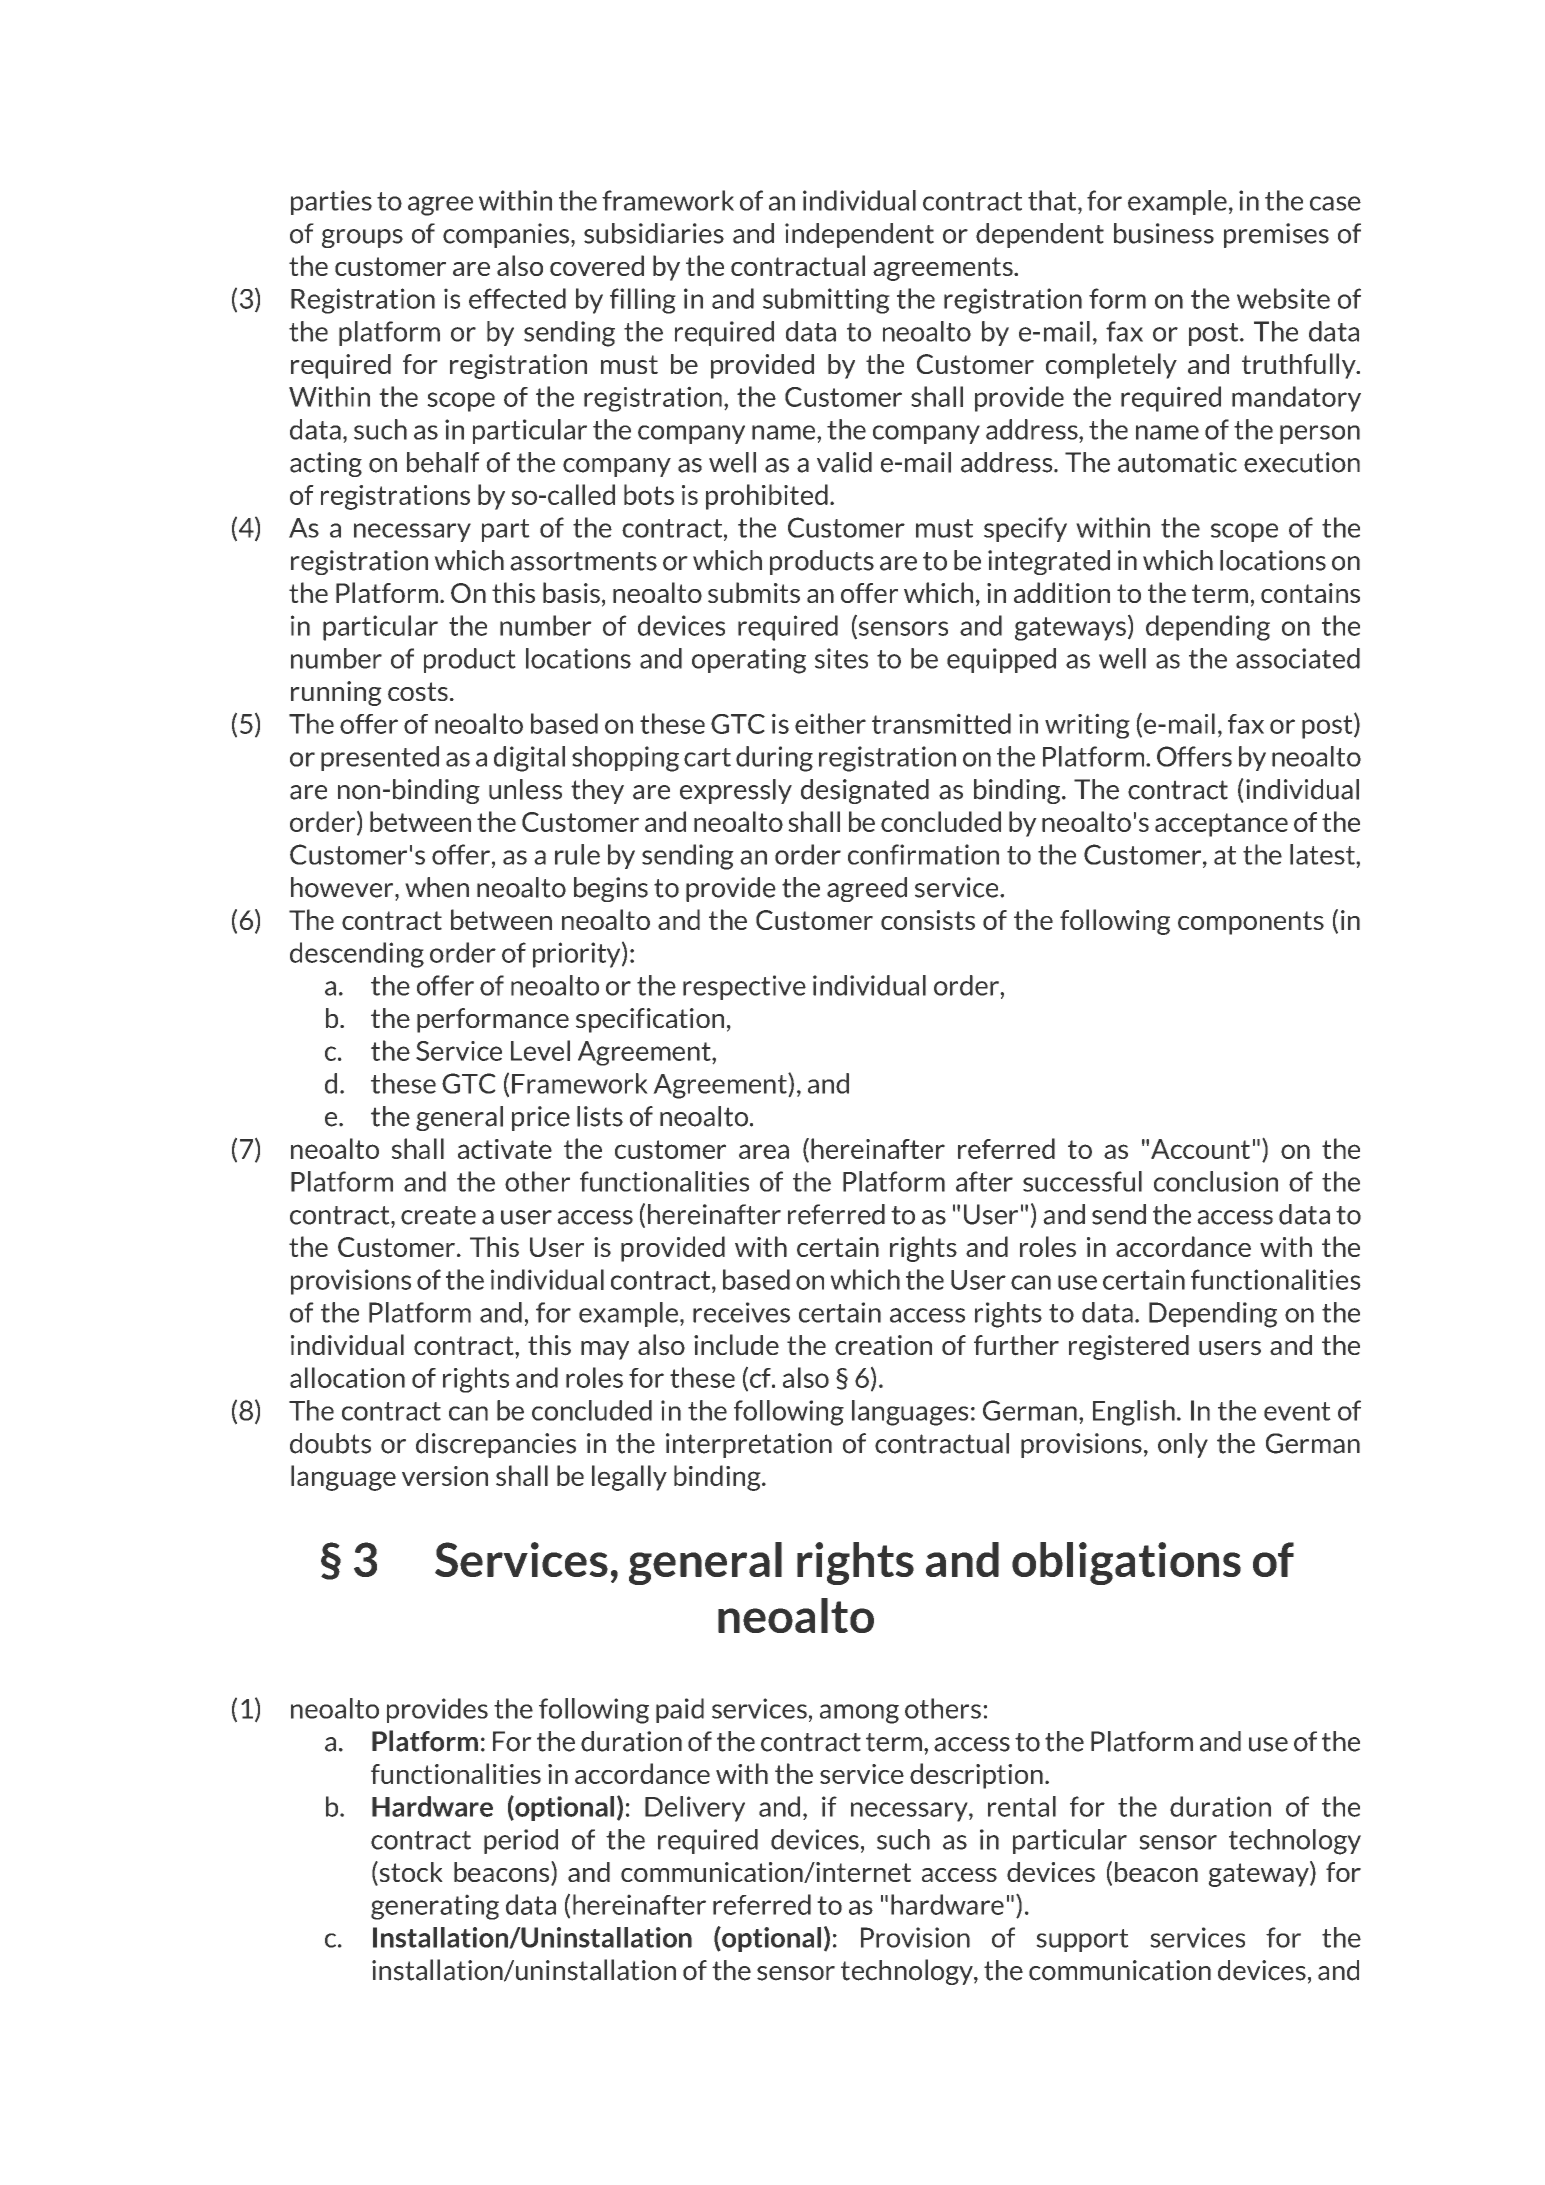 The image size is (1545, 2185). Describe the element at coordinates (1164, 233) in the screenshot. I see `business` at that location.
